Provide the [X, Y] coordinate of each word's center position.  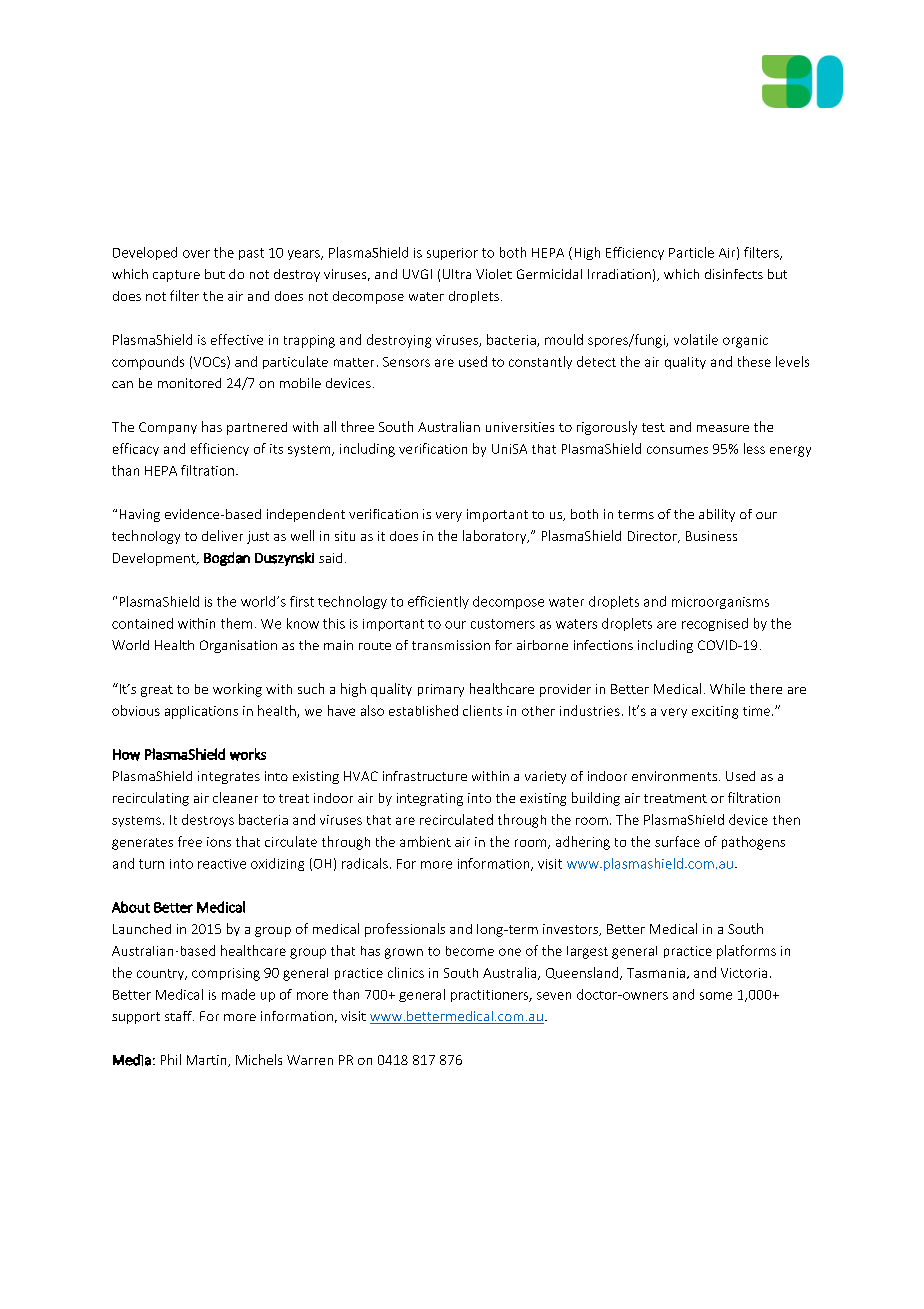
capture [176, 276]
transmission [451, 645]
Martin [208, 1061]
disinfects [734, 274]
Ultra [457, 274]
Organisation [238, 646]
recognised [715, 624]
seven [554, 996]
